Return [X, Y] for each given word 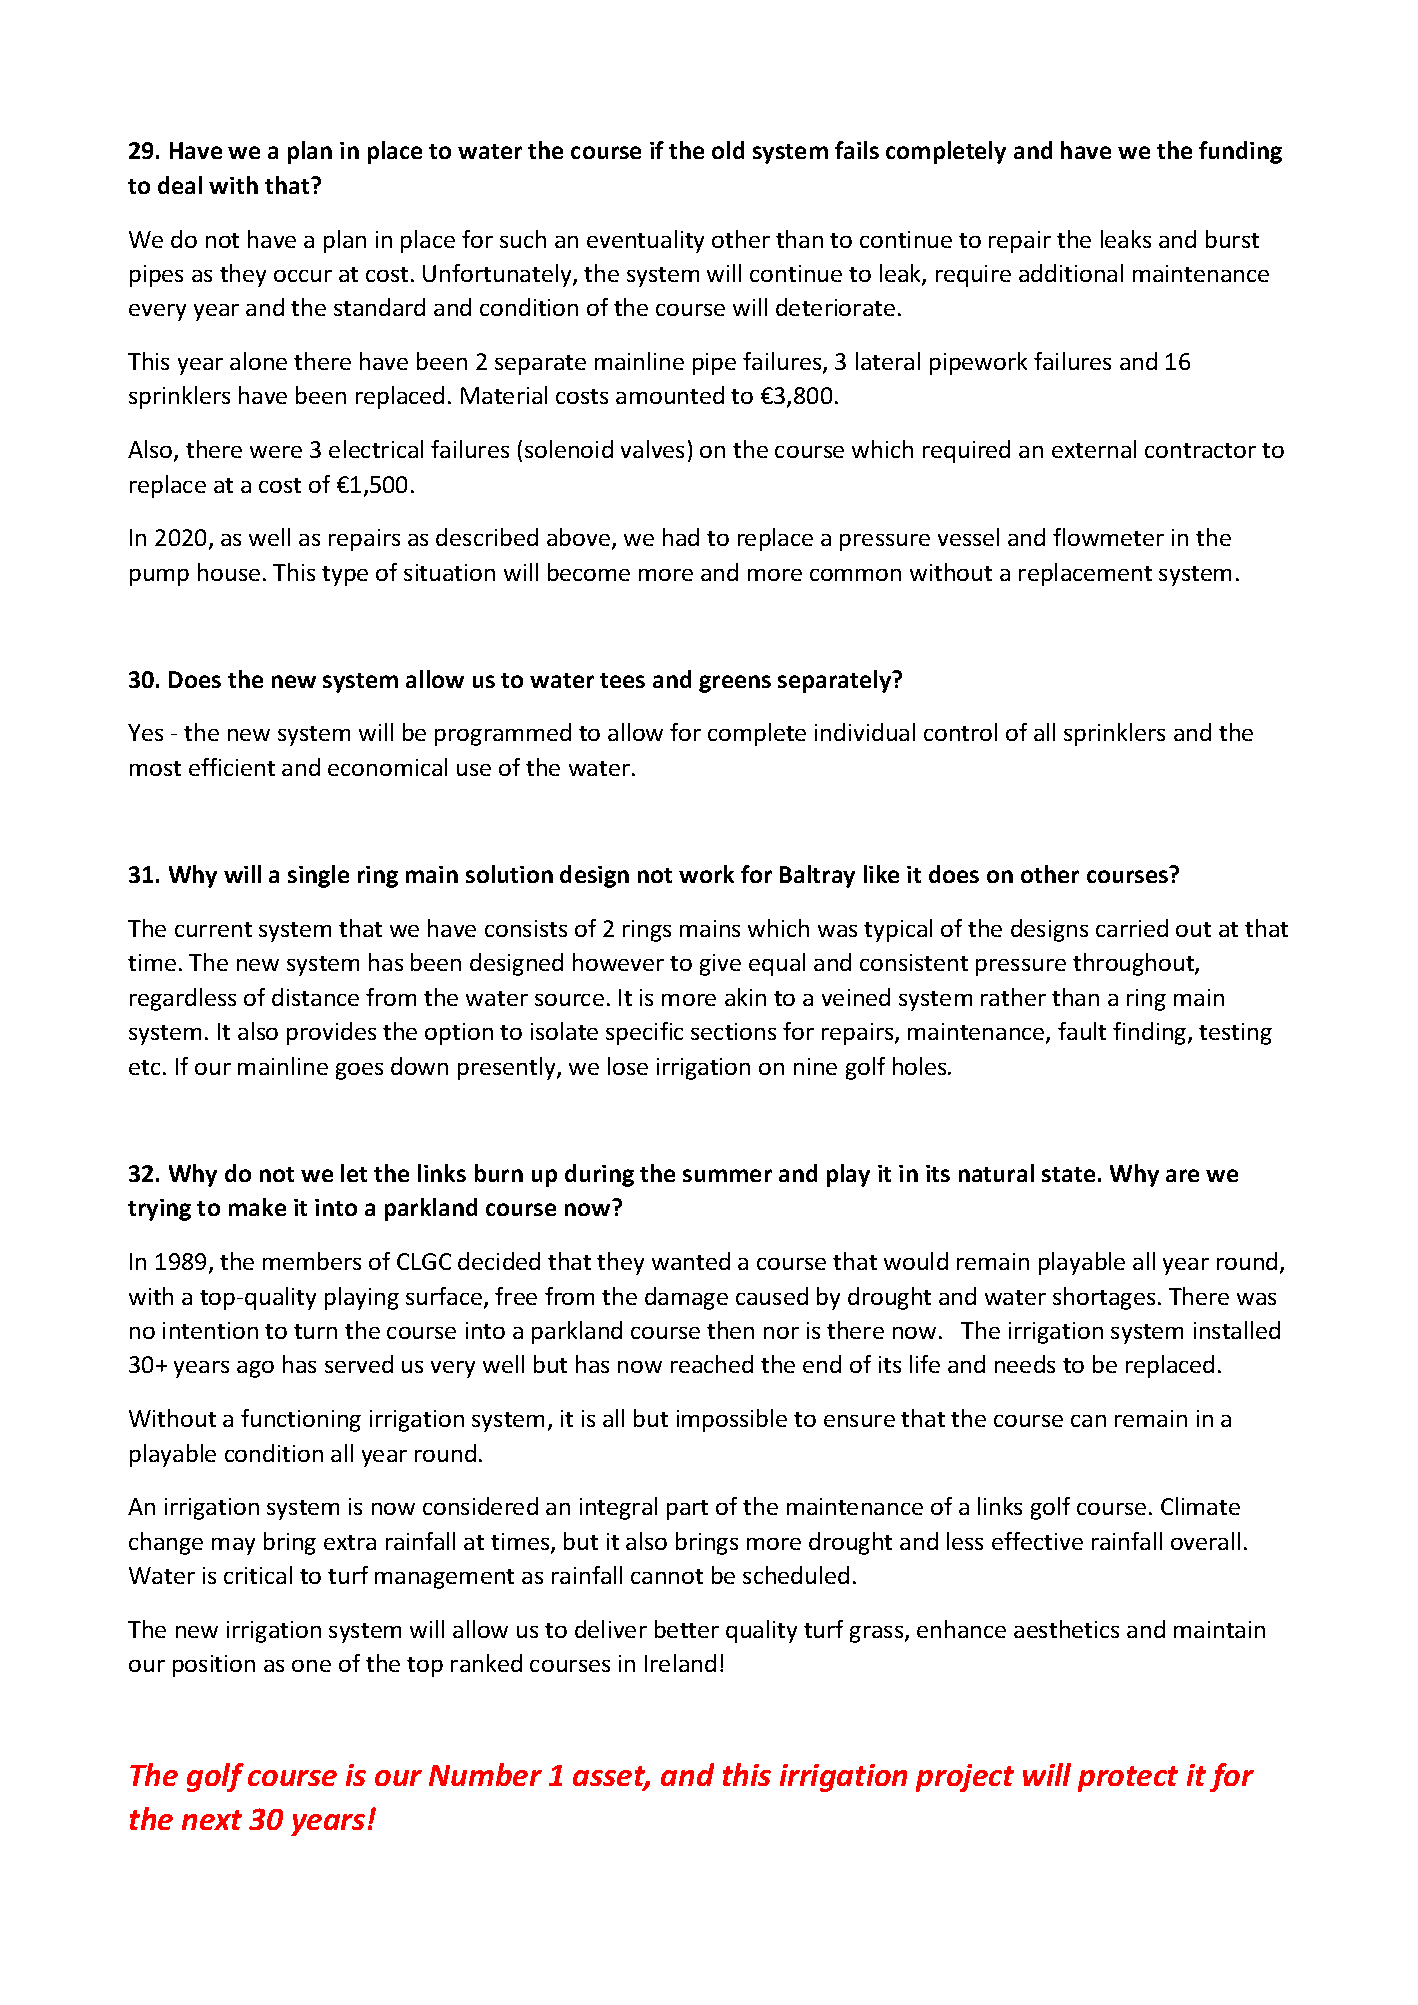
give [720, 965]
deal [180, 185]
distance [315, 997]
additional [1071, 273]
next [212, 1820]
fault [1082, 1031]
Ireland [680, 1663]
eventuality [645, 241]
